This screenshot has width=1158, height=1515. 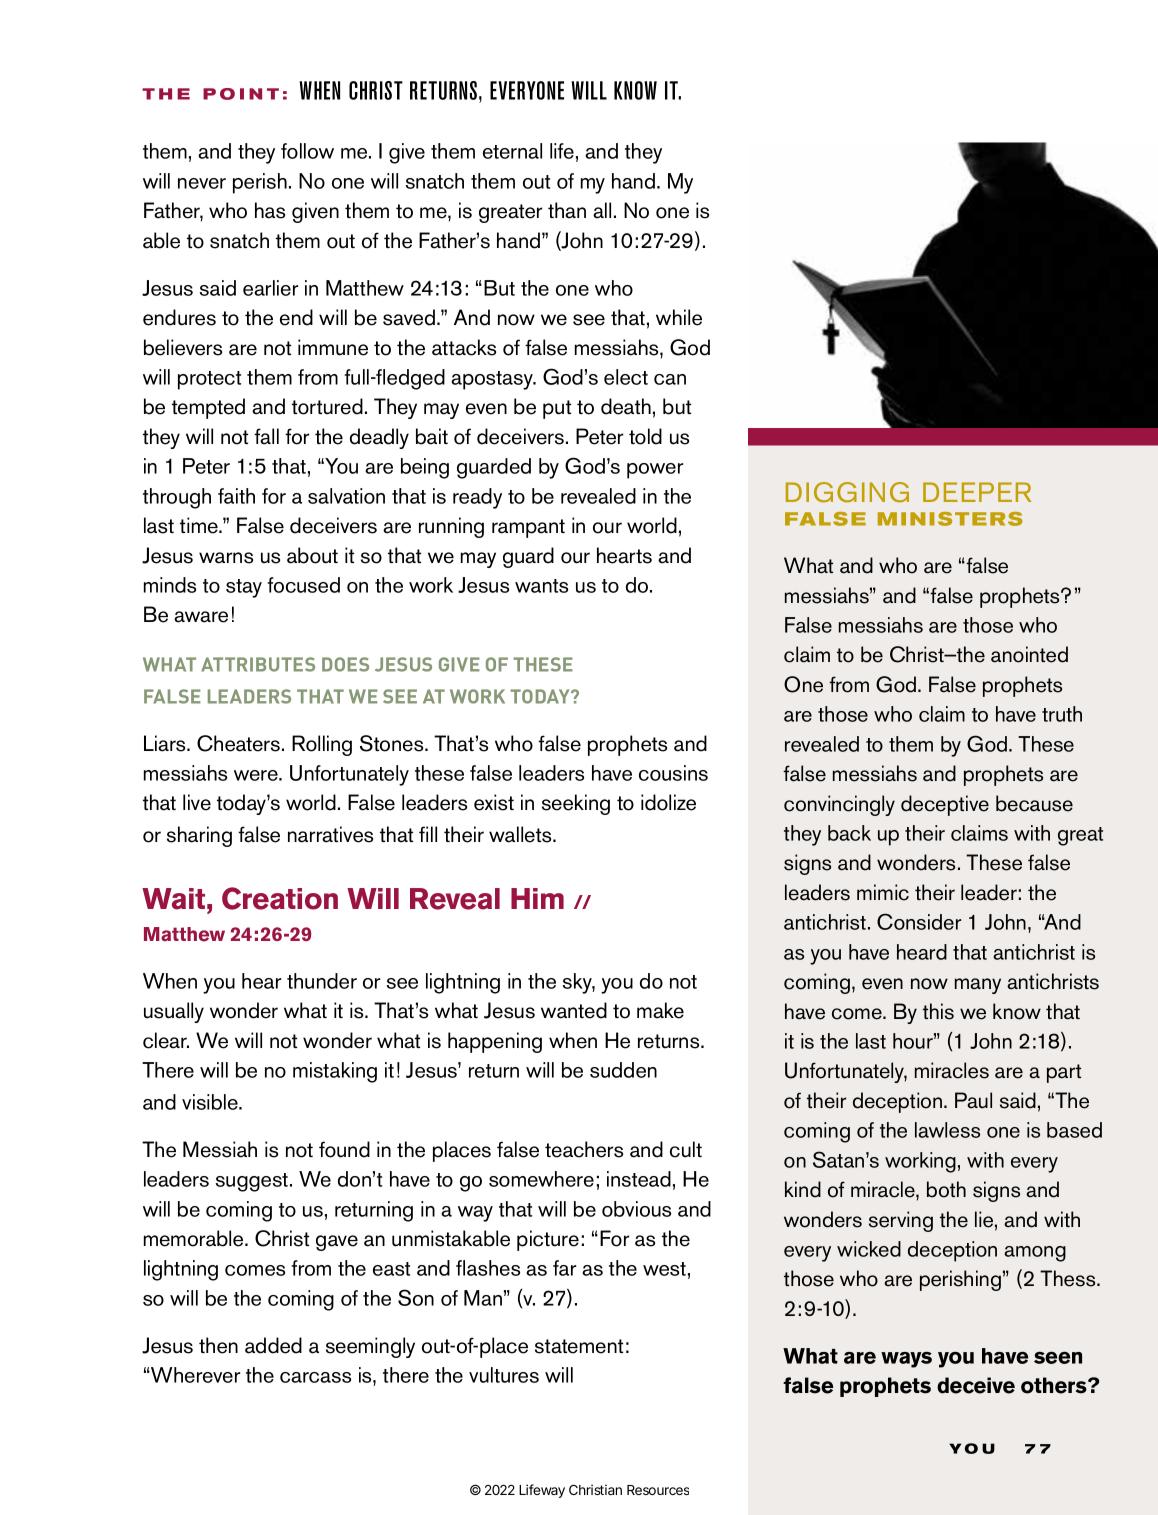 What do you see at coordinates (945, 805) in the screenshot?
I see `deceptive` at bounding box center [945, 805].
